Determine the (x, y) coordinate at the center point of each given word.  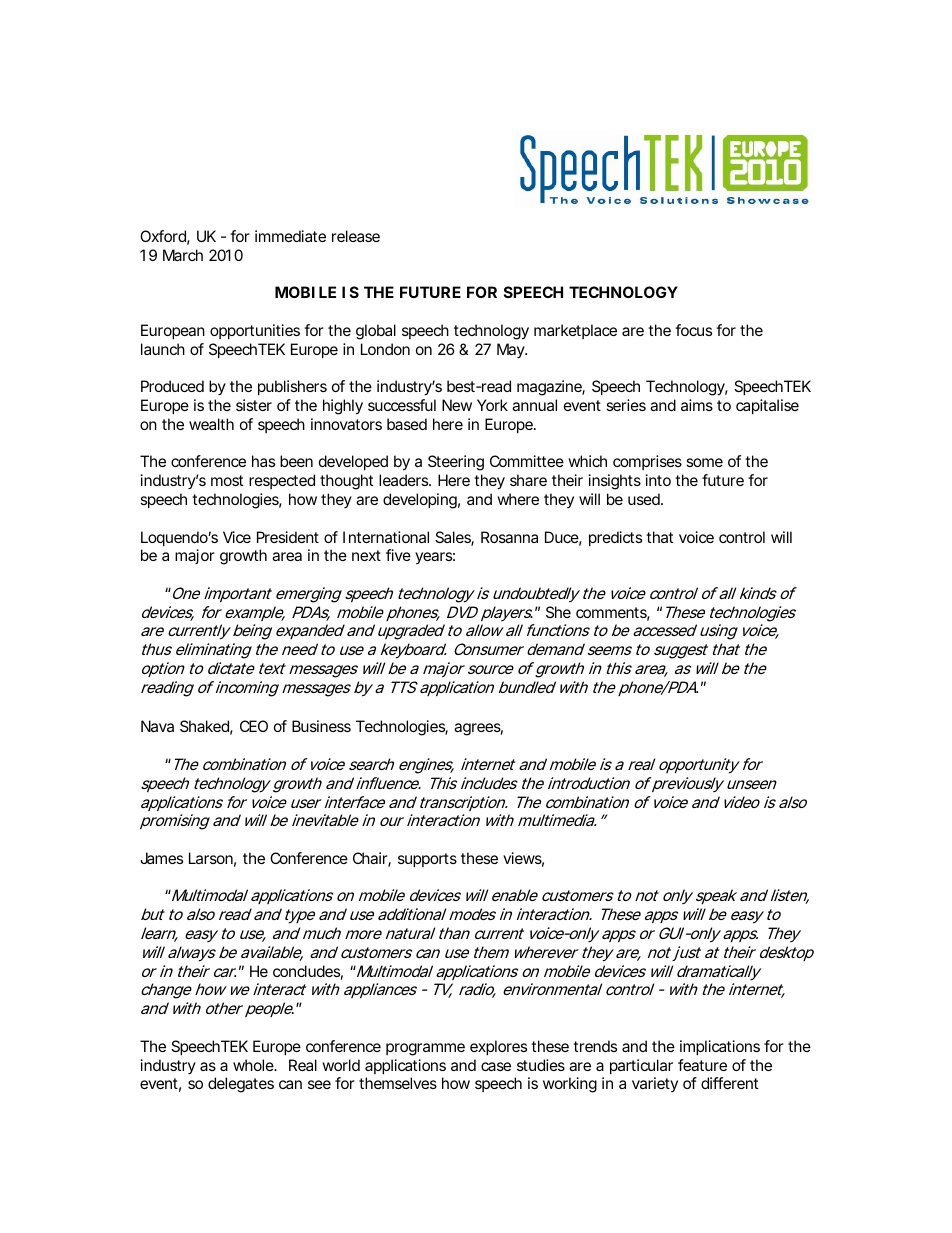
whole (254, 1065)
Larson (211, 858)
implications (720, 1047)
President (288, 537)
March (183, 255)
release (356, 236)
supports (427, 860)
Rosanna (509, 537)
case (496, 1066)
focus (693, 330)
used (644, 499)
